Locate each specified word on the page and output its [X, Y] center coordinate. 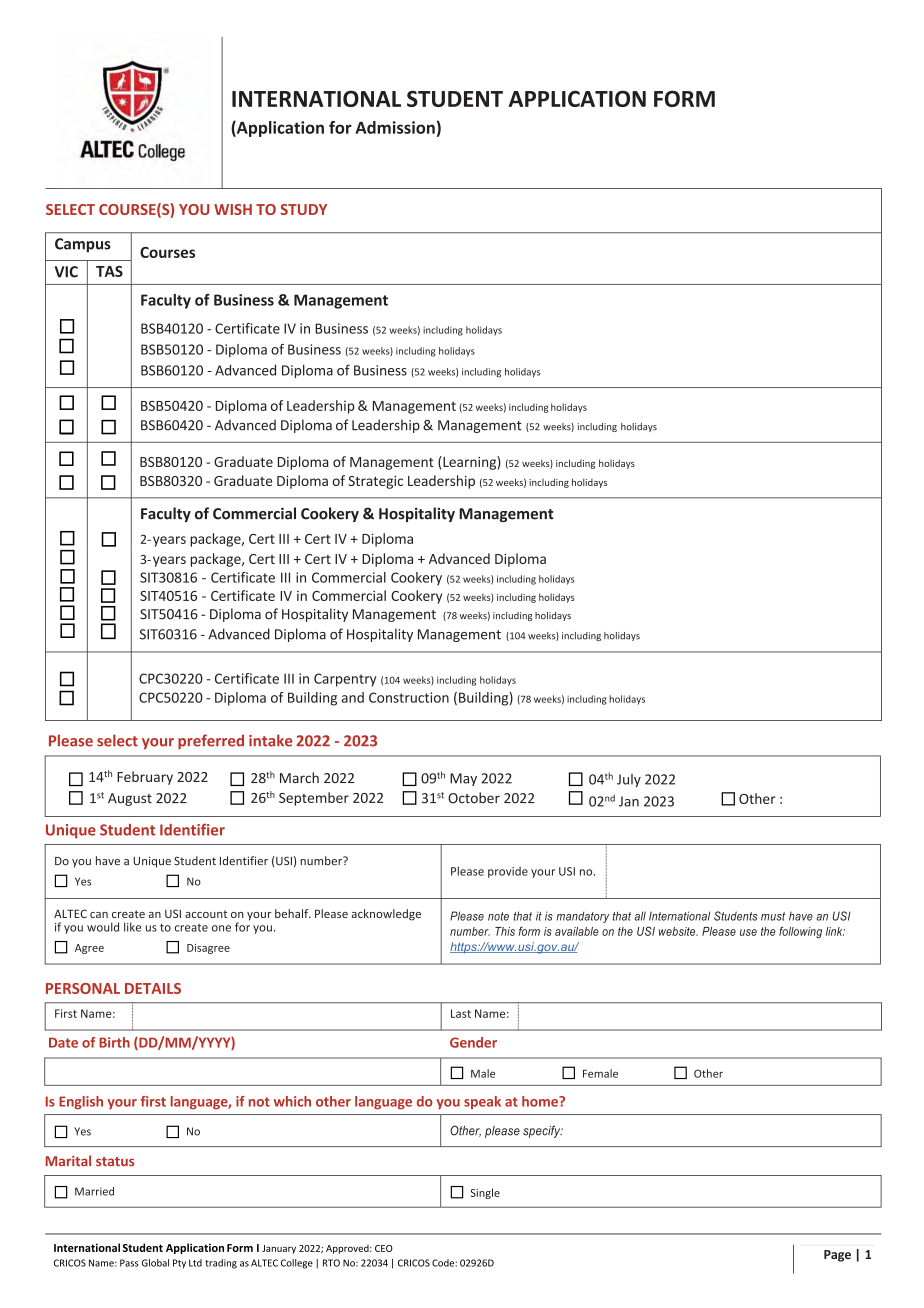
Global [155, 1263]
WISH [233, 209]
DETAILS [153, 988]
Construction [409, 697]
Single [485, 1193]
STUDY [303, 209]
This [505, 931]
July [629, 780]
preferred [211, 741]
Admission [395, 127]
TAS [109, 271]
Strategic [375, 482]
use [748, 932]
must [773, 916]
